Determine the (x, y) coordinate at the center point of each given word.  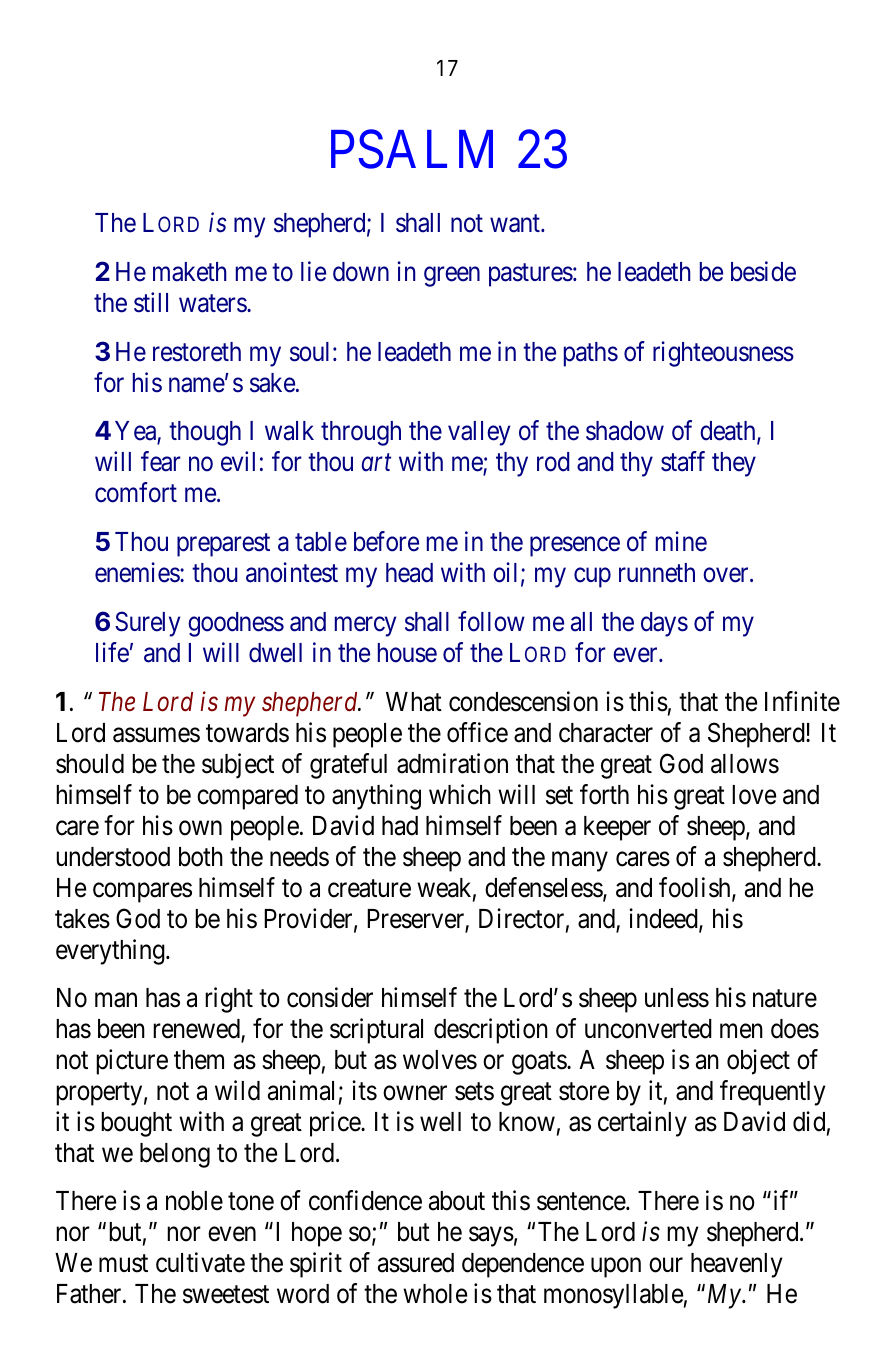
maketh (190, 272)
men (741, 1031)
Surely (147, 624)
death (729, 432)
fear (161, 461)
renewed (197, 1030)
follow (491, 621)
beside (763, 271)
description (491, 1031)
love (754, 795)
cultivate (200, 1262)
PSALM (412, 150)
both (201, 857)
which (460, 794)
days (664, 624)
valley (479, 433)
